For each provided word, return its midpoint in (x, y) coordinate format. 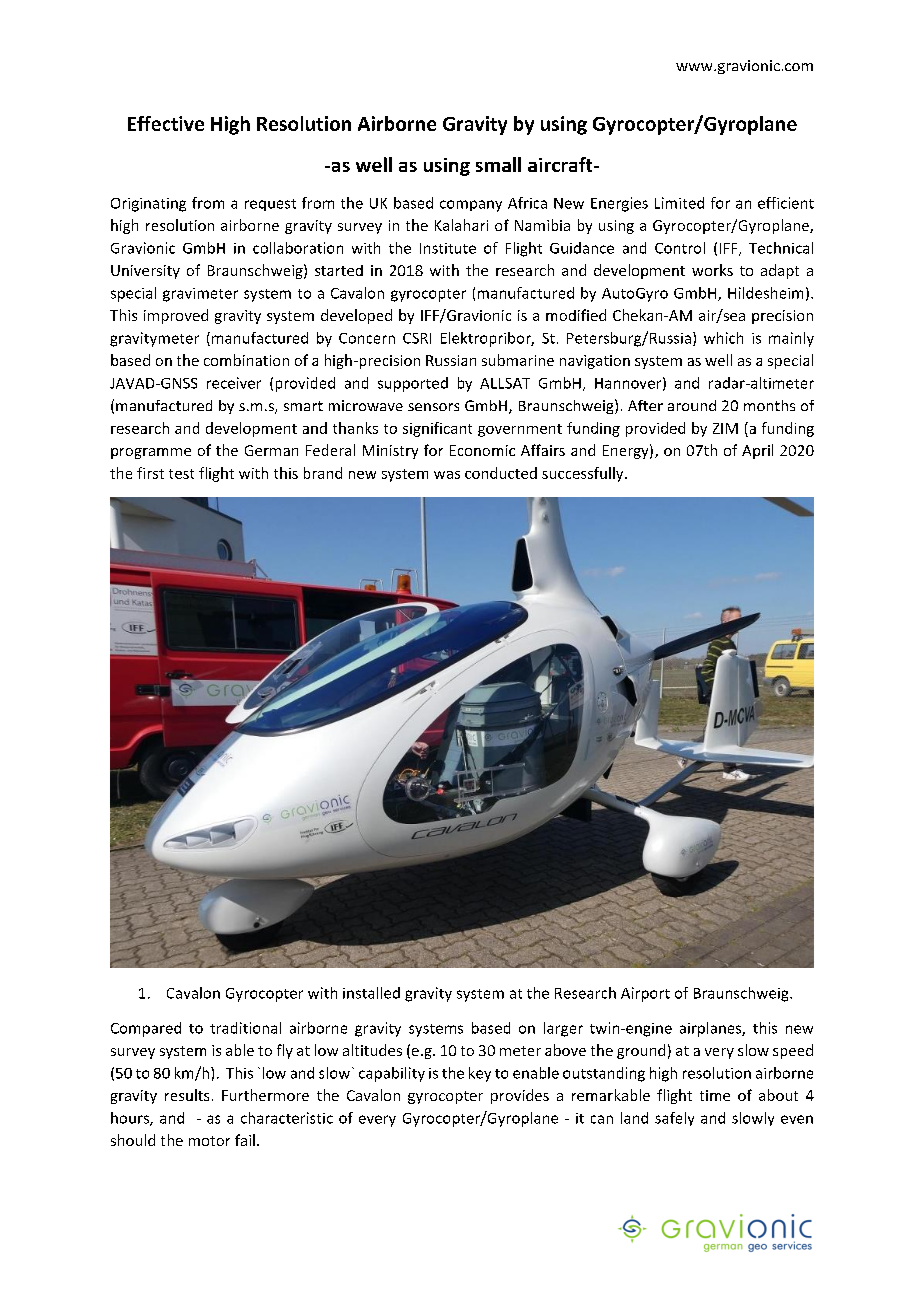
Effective (166, 123)
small (498, 164)
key (480, 1074)
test (181, 474)
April (757, 451)
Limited (679, 203)
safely (674, 1119)
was (447, 475)
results (187, 1095)
